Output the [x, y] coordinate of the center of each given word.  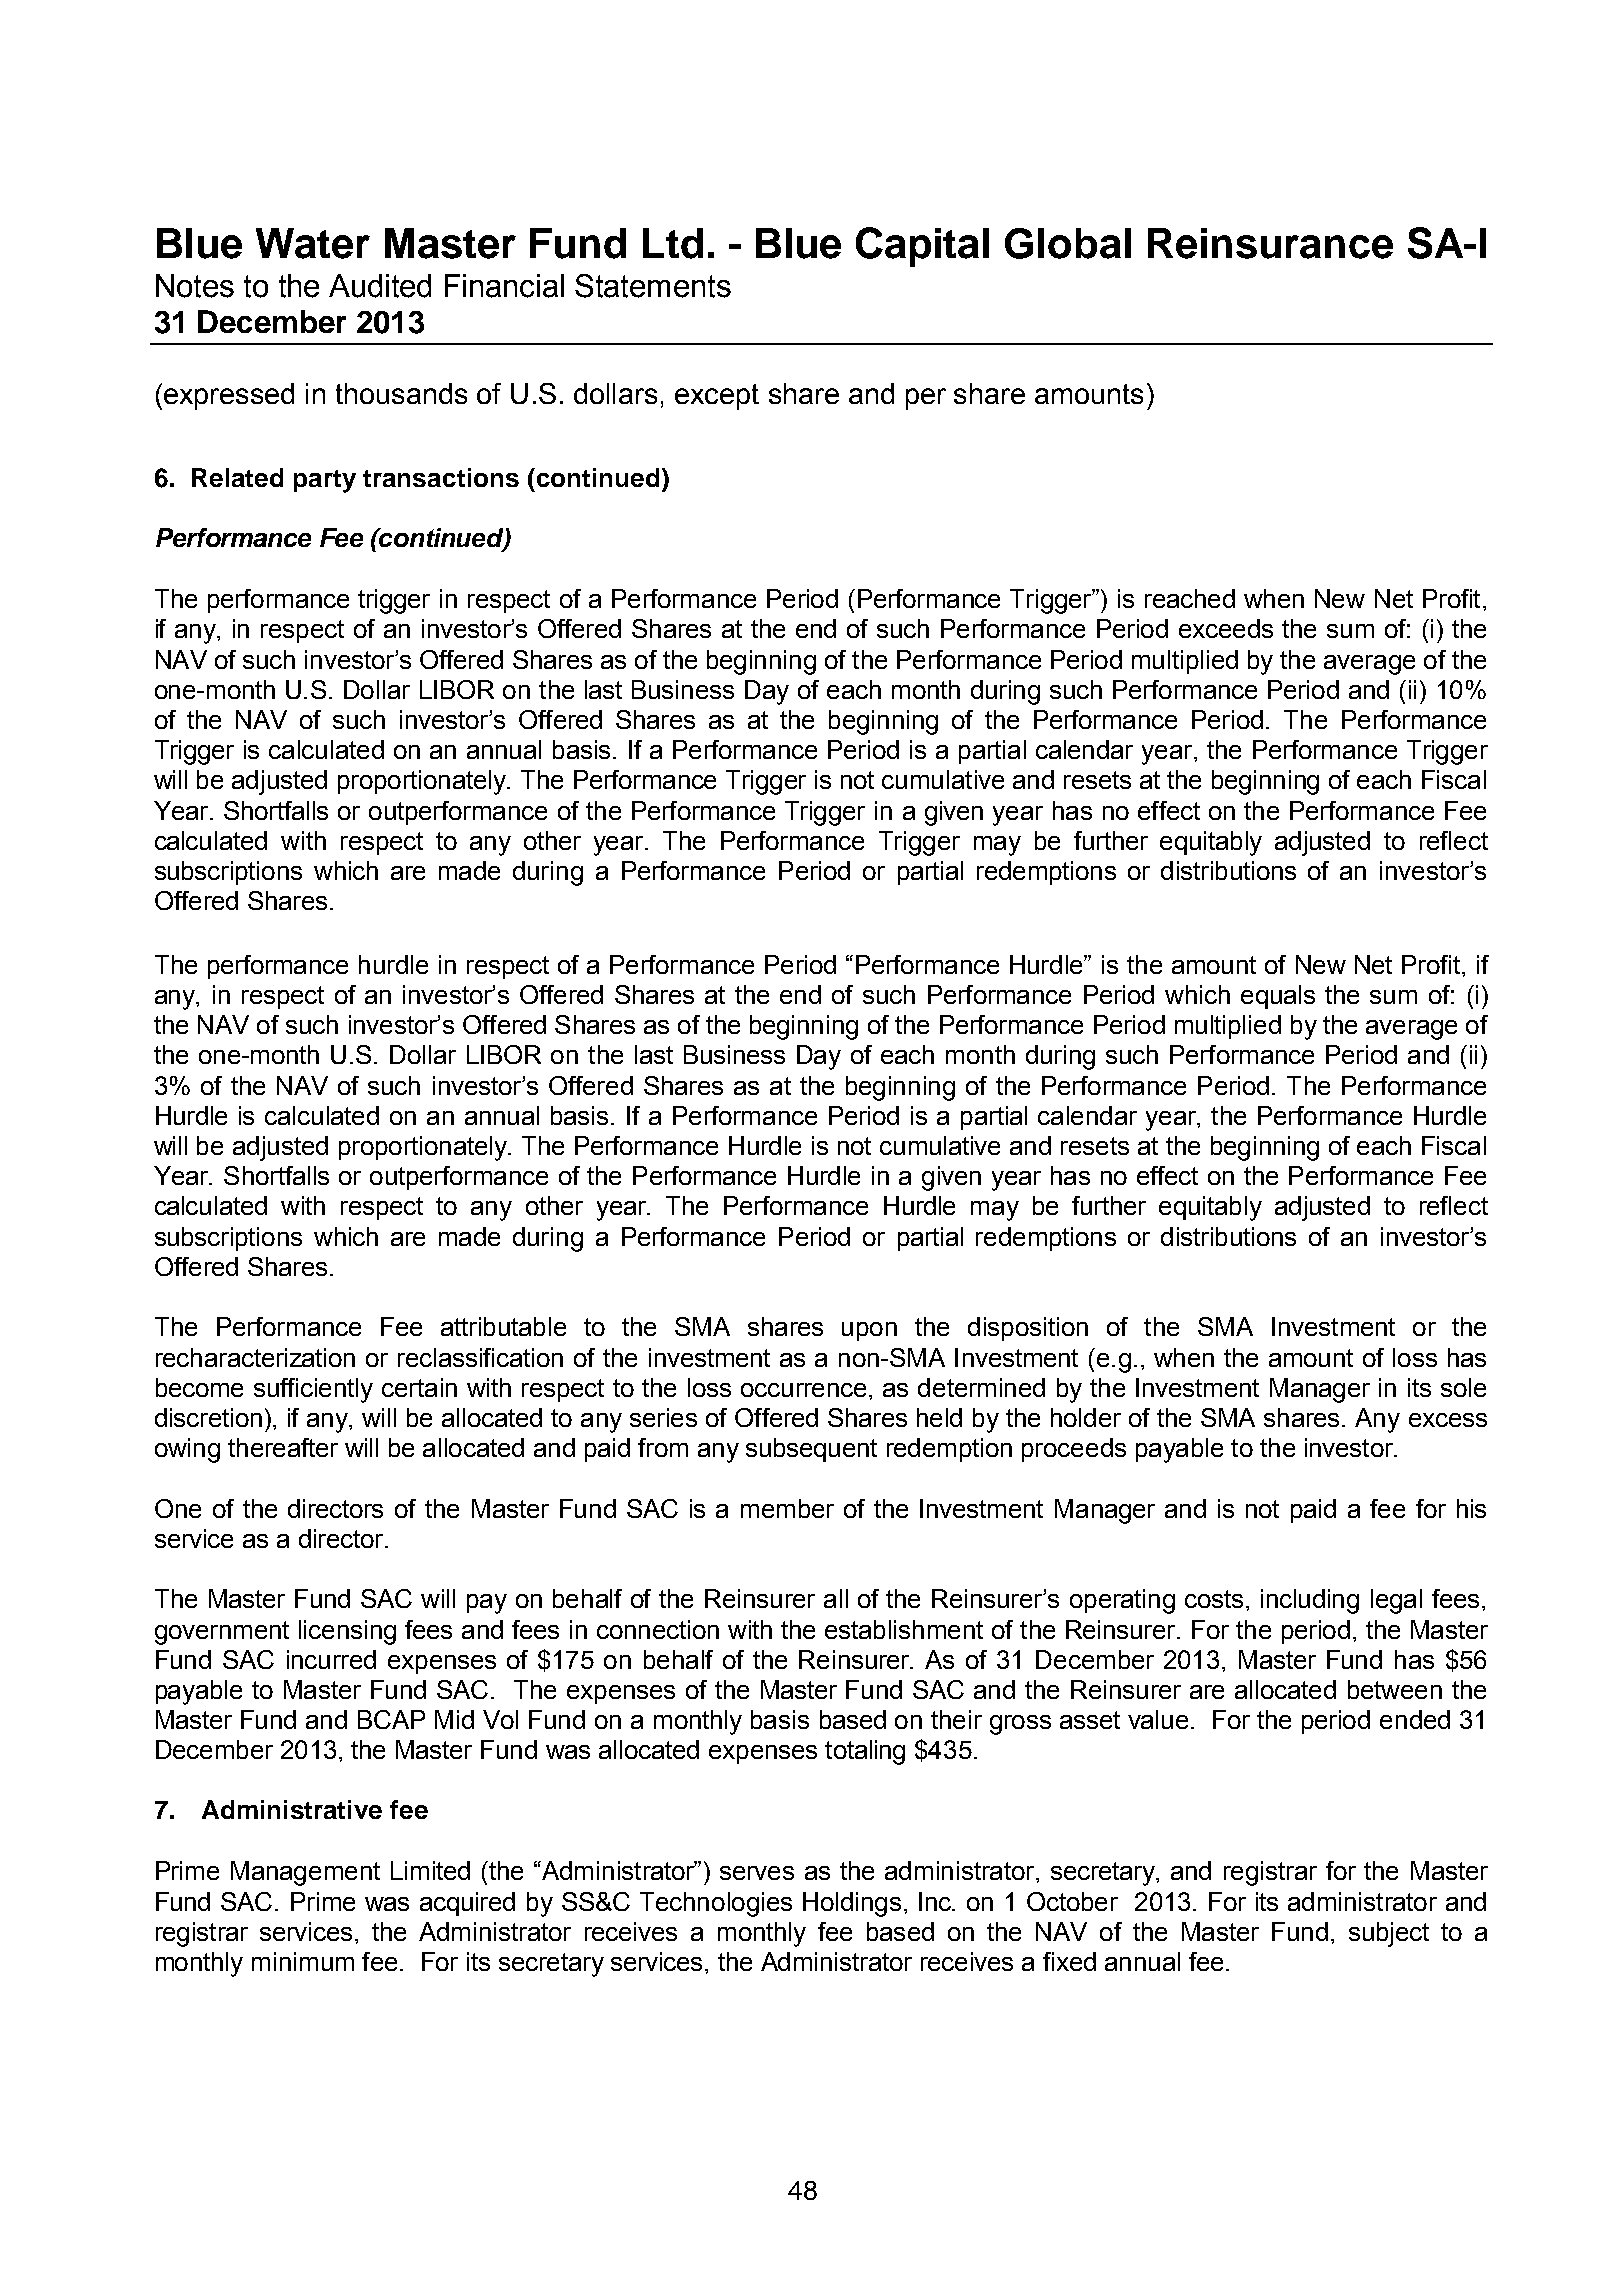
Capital [922, 247]
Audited [380, 286]
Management [305, 1873]
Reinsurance [1270, 243]
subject [1389, 1934]
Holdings [852, 1904]
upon [869, 1331]
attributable [503, 1326]
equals [1278, 997]
